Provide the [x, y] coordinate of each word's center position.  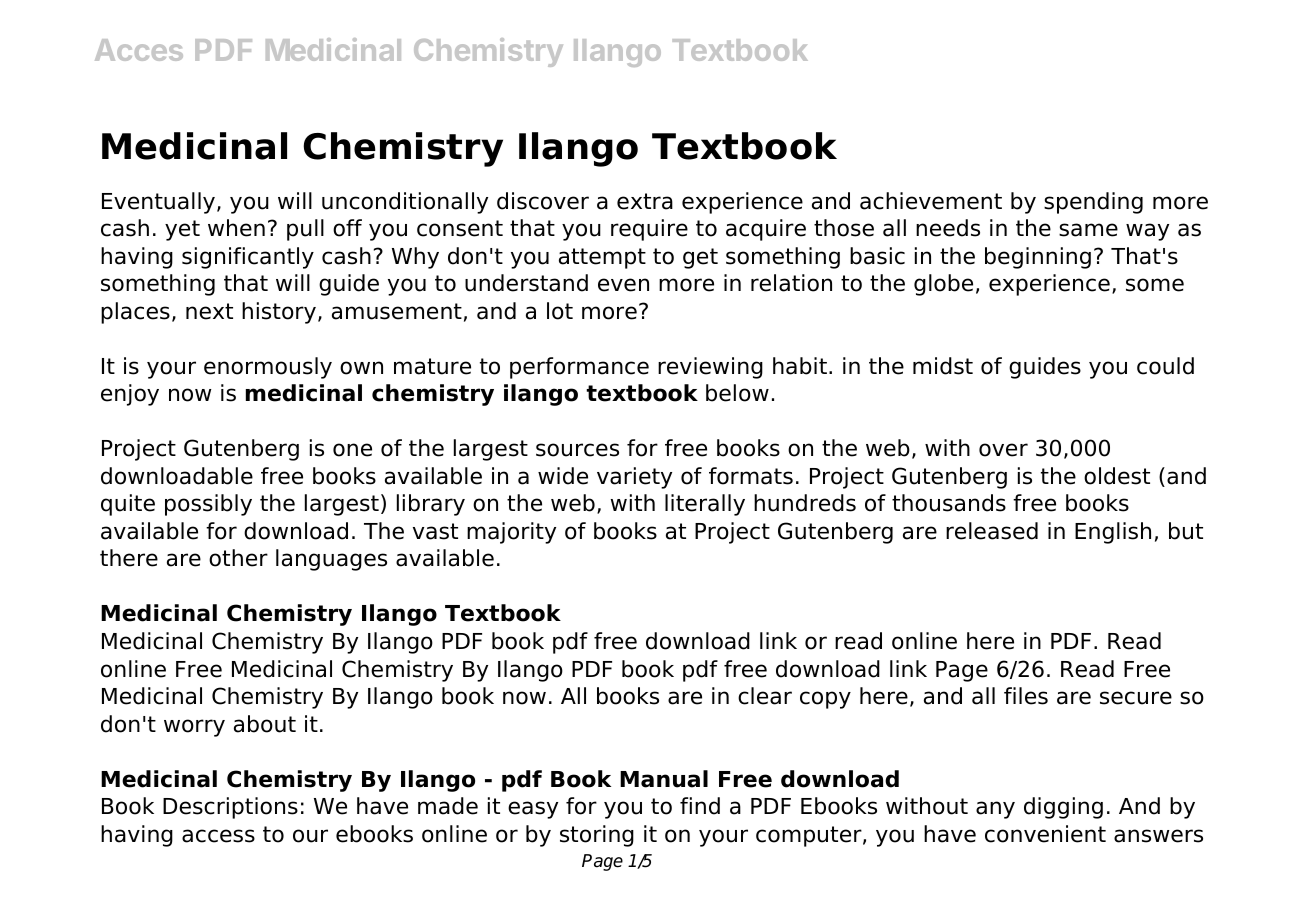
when [236, 228]
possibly [208, 505]
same [1088, 230]
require [649, 230]
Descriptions [230, 808]
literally [705, 505]
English [1113, 533]
